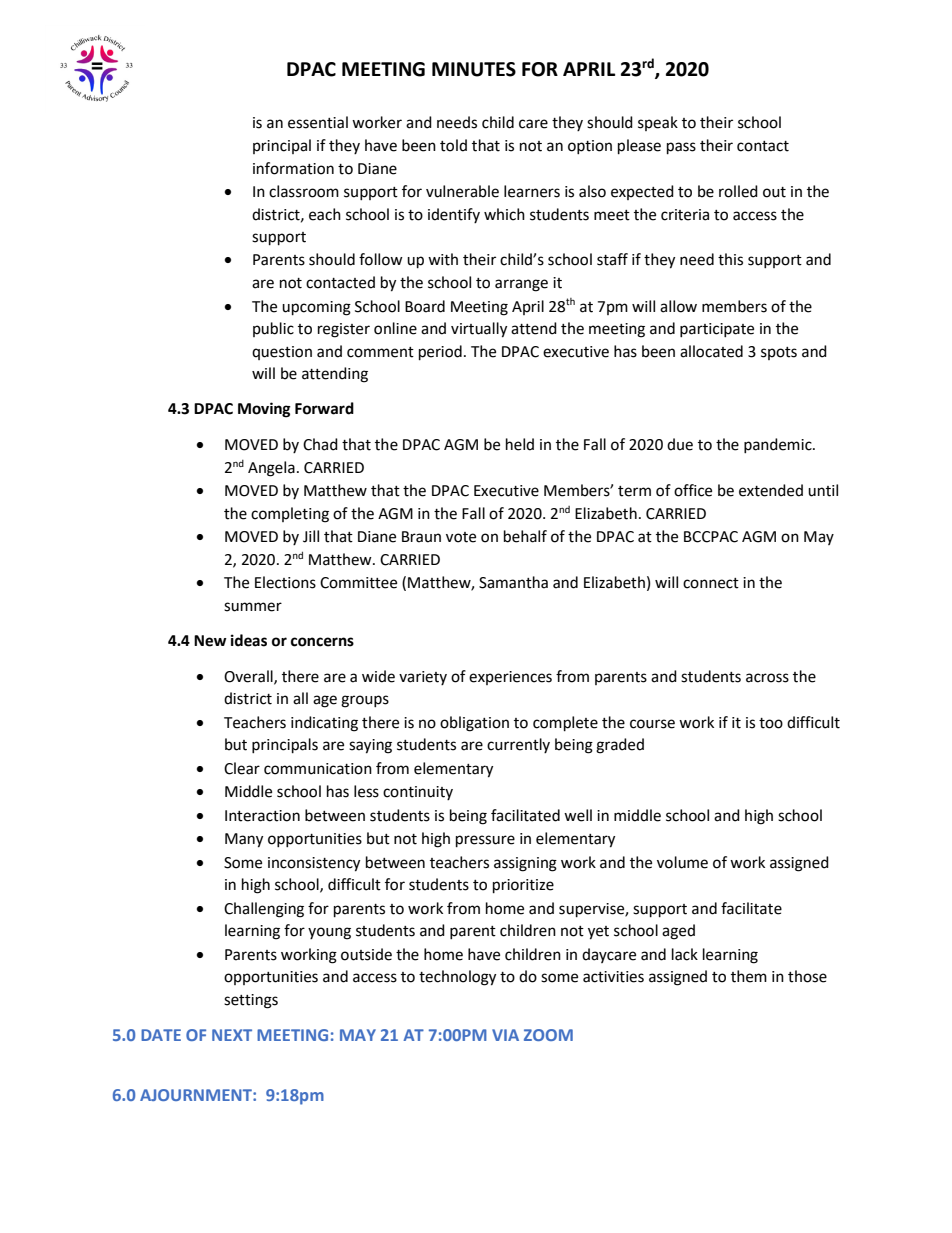  What do you see at coordinates (251, 1001) in the screenshot?
I see `settings` at bounding box center [251, 1001].
